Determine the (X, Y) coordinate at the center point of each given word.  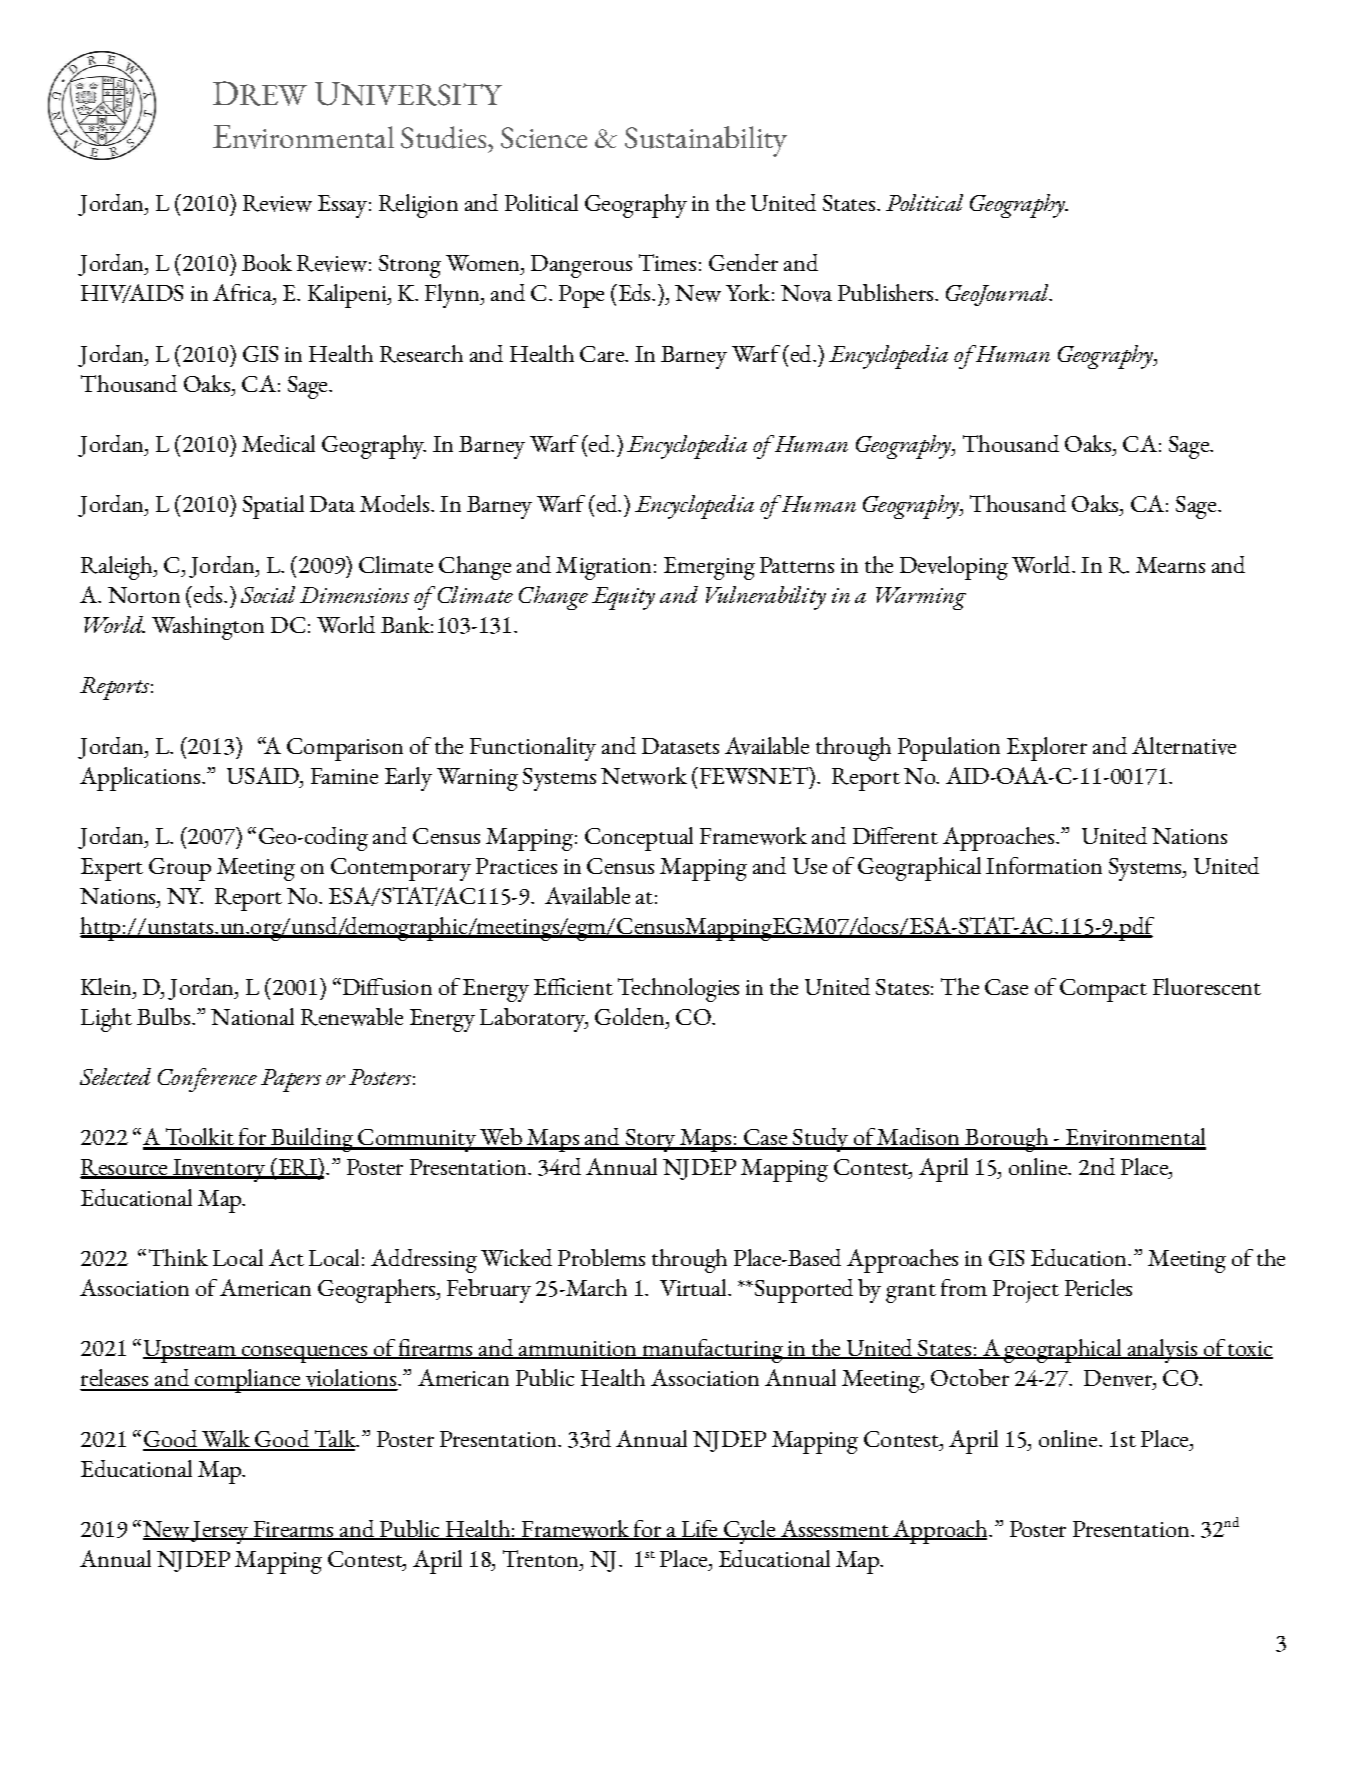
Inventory (219, 1170)
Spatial (273, 507)
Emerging (709, 568)
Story (650, 1140)
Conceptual (639, 839)
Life (699, 1530)
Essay (342, 206)
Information (1044, 865)
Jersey (220, 1532)
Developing (954, 568)
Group (180, 869)
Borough (1006, 1140)
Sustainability (706, 141)
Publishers (887, 292)
